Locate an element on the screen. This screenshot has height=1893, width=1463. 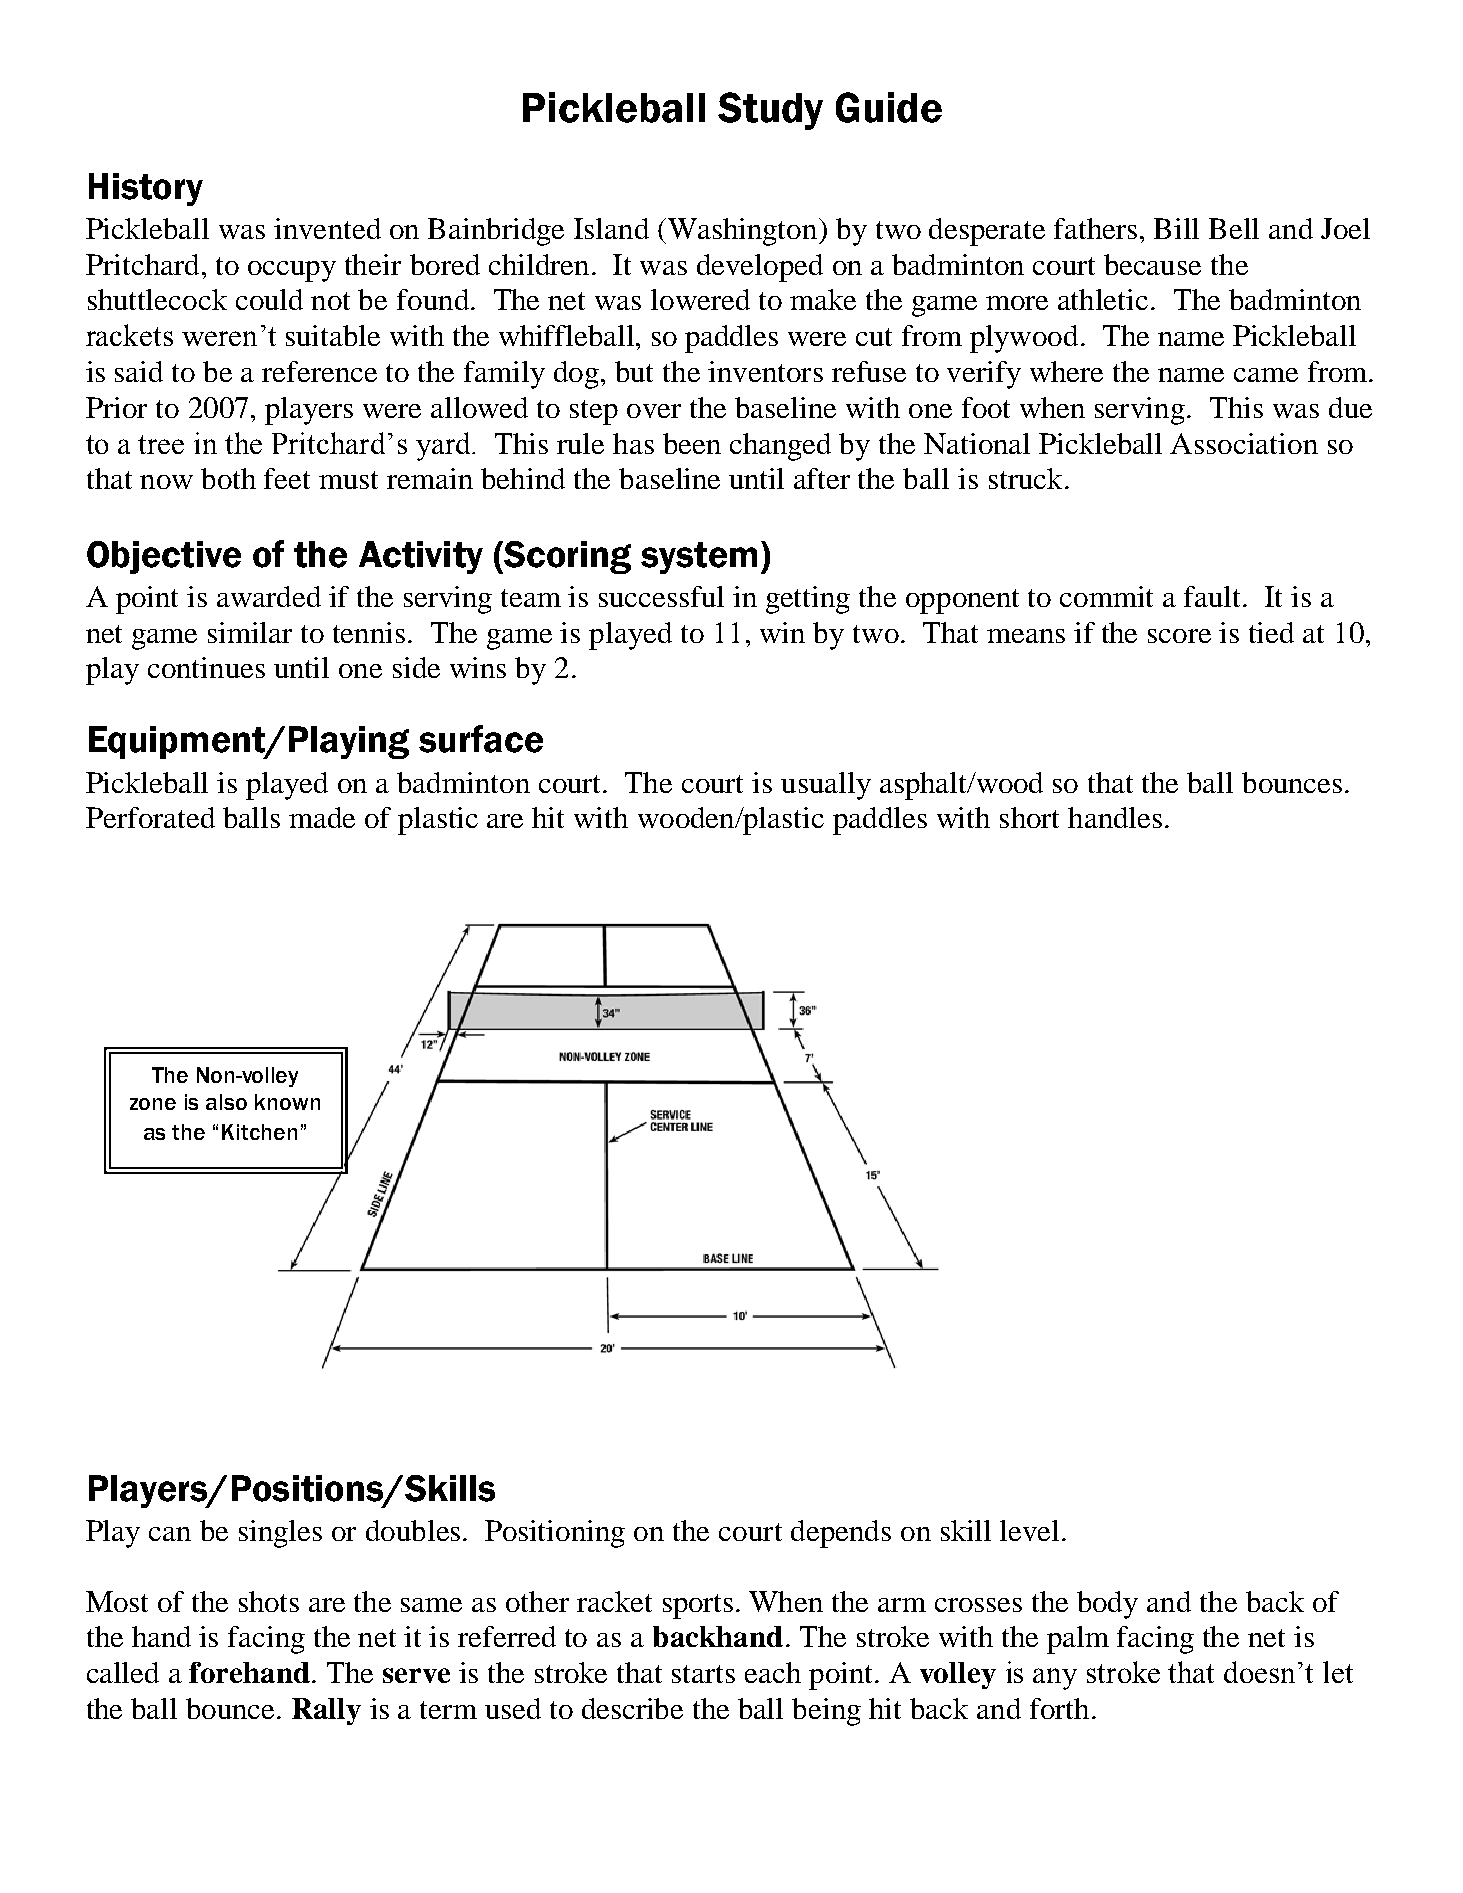
Rally is located at coordinates (326, 1711).
